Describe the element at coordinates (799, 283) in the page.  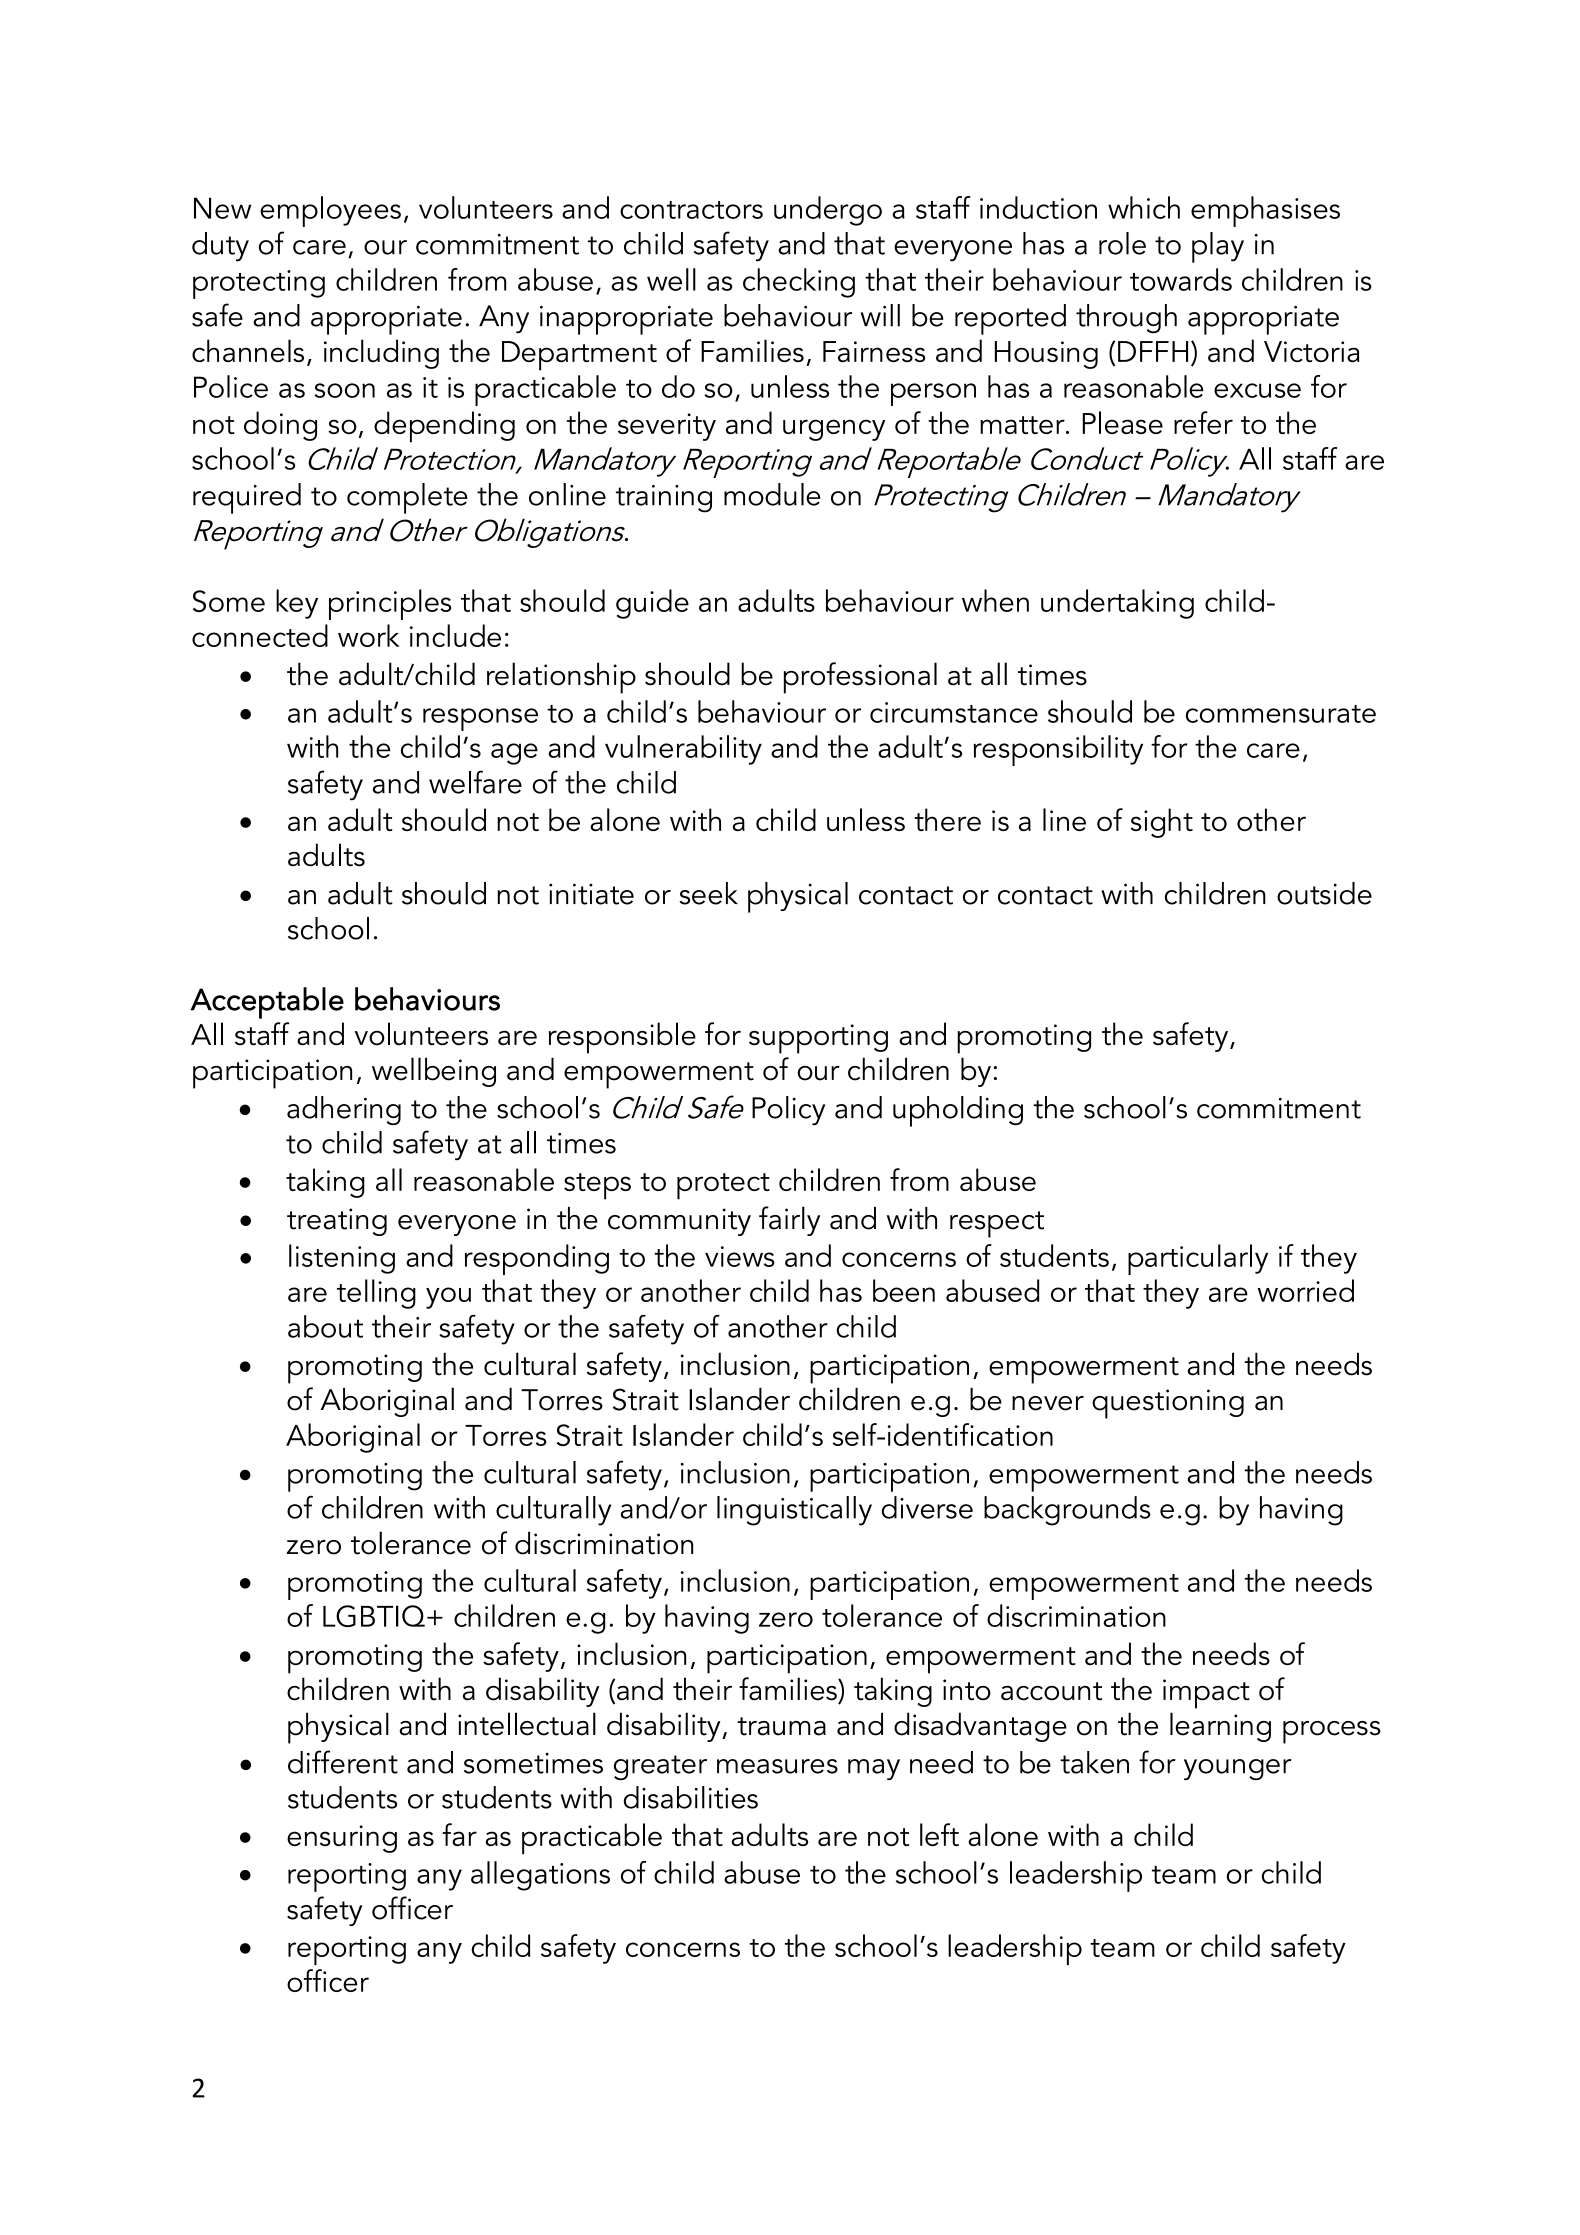
I see `checking` at that location.
